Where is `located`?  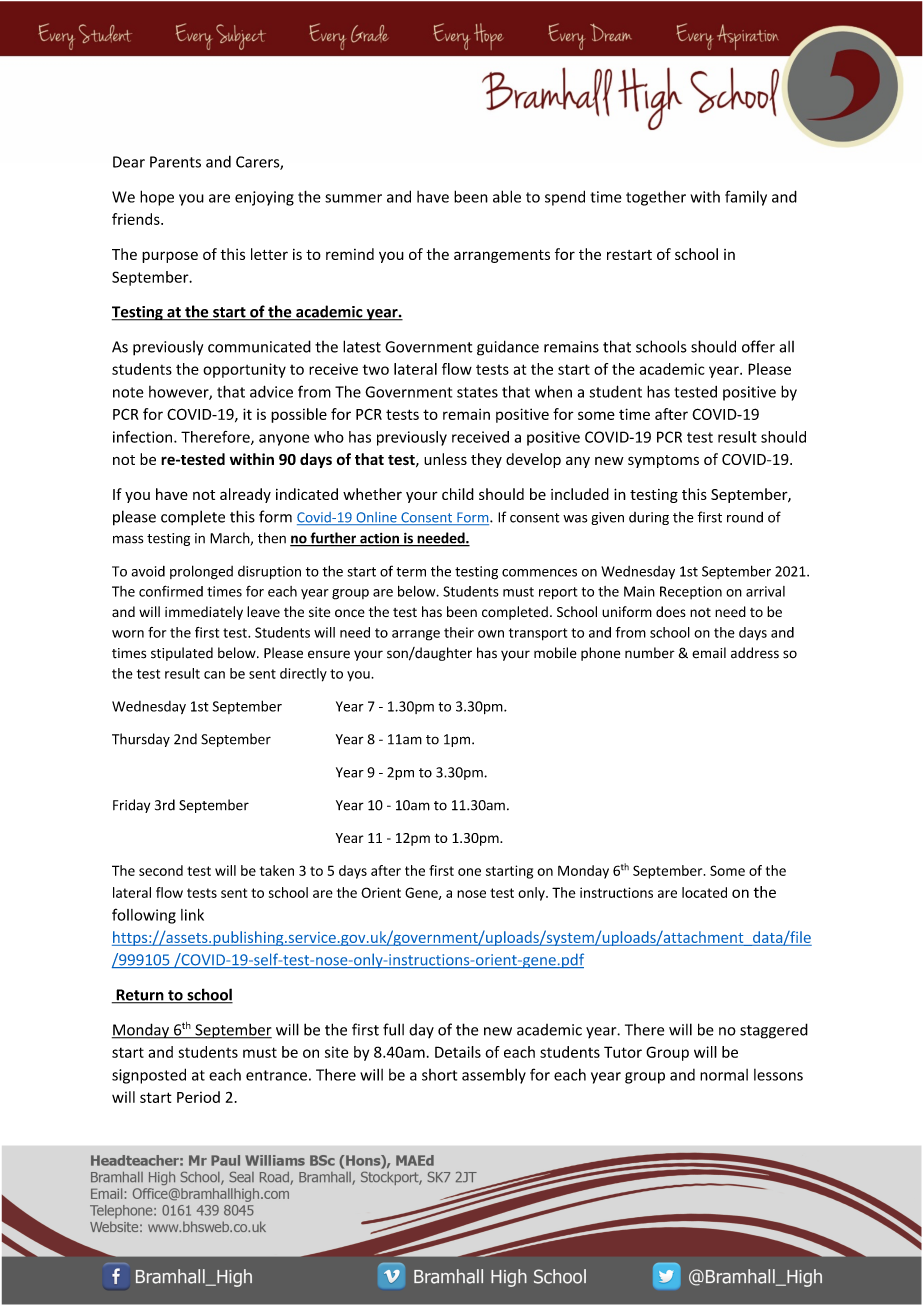
located is located at coordinates (704, 892).
